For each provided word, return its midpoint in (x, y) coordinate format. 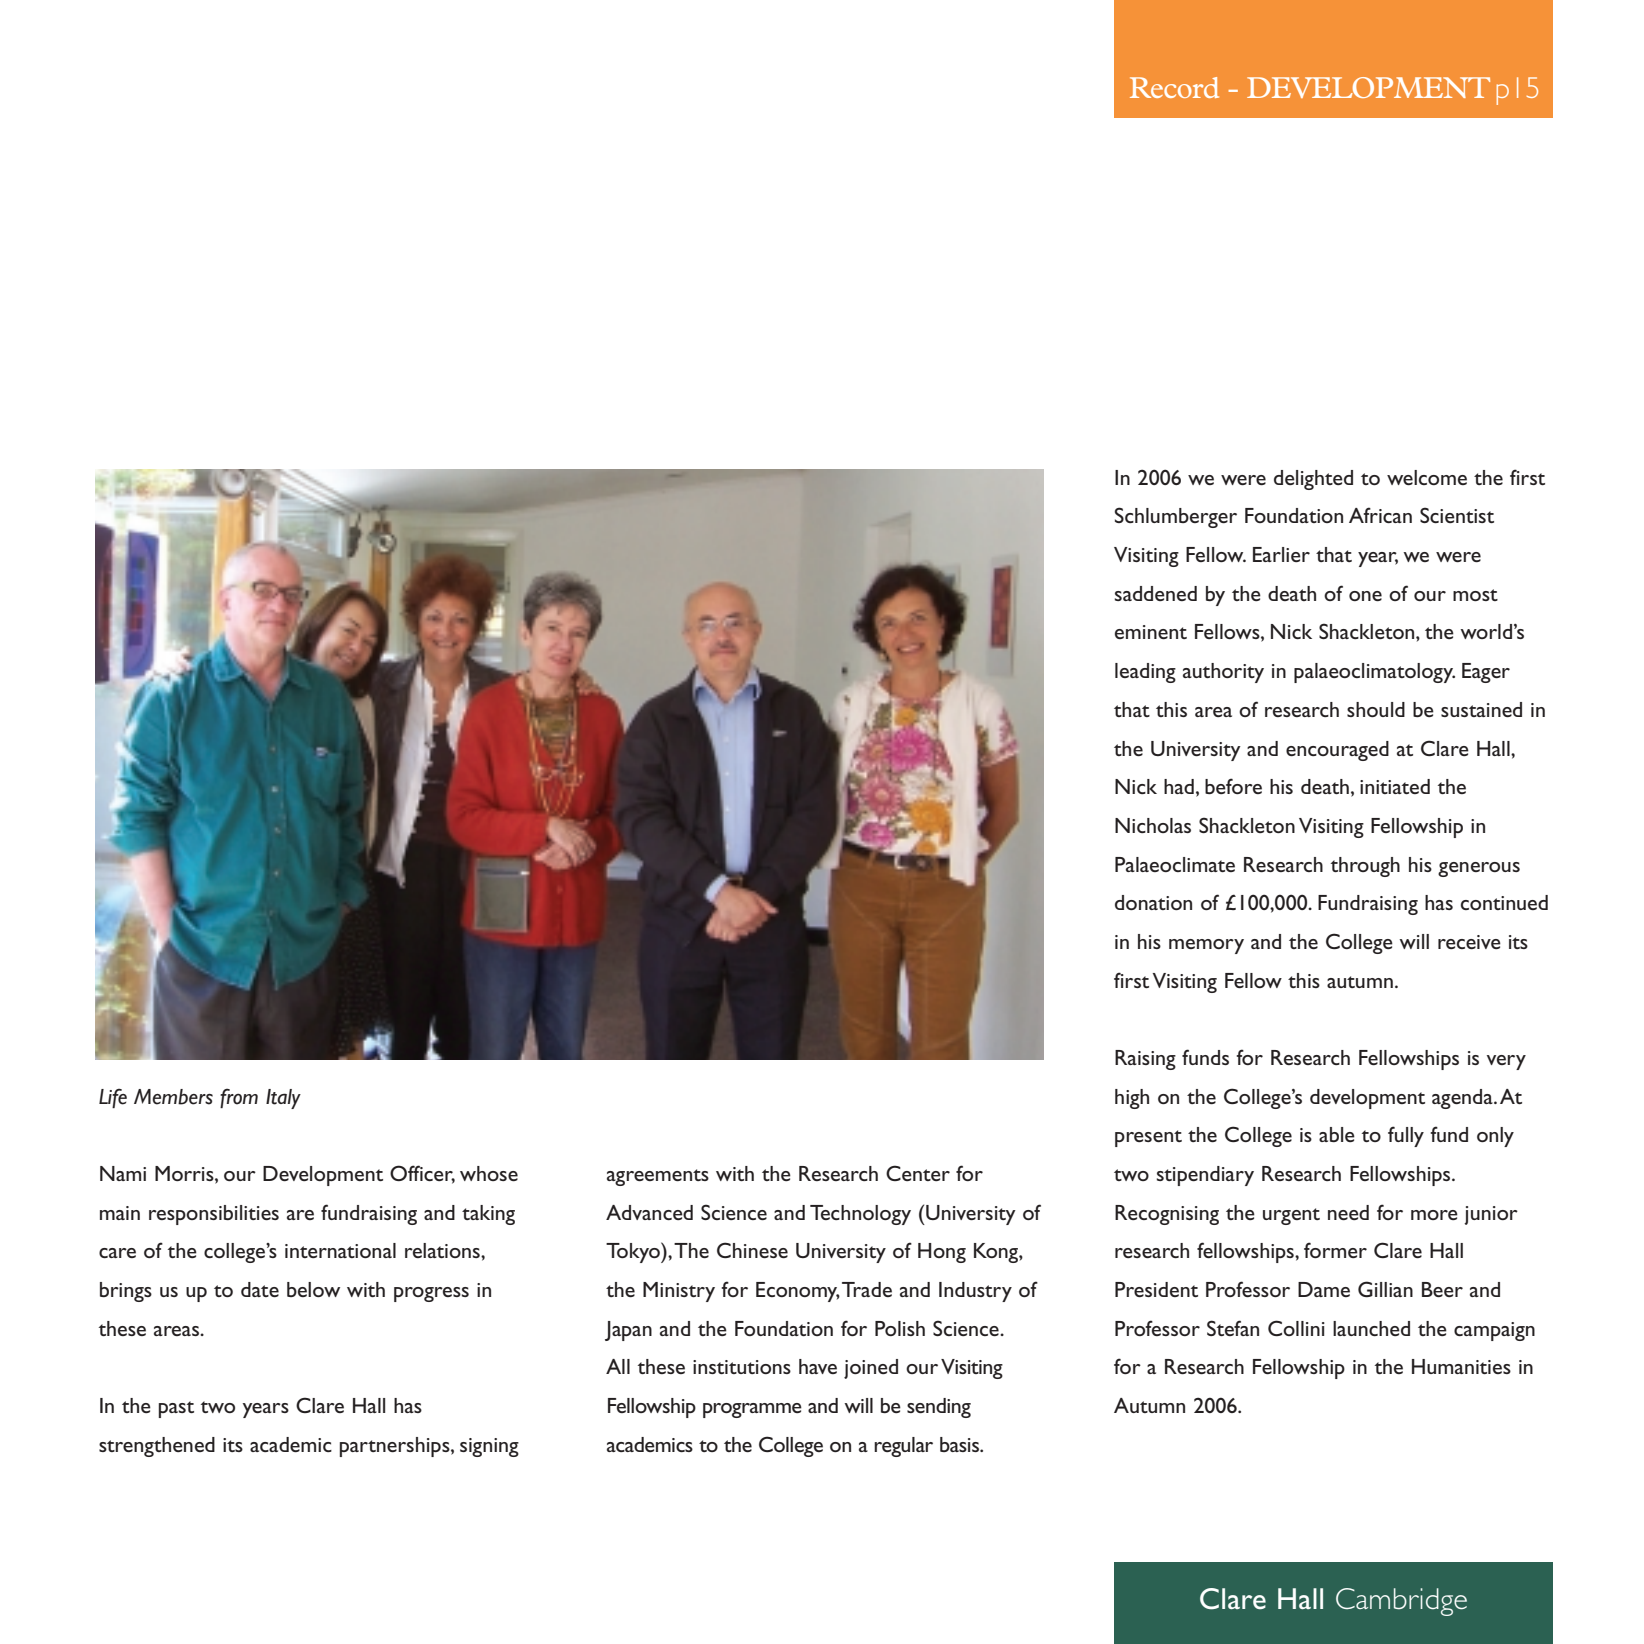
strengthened (157, 1447)
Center (918, 1173)
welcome (1427, 477)
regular (903, 1447)
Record (1174, 87)
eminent (1151, 632)
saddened (1156, 593)
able (1337, 1134)
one (1365, 596)
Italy (283, 1099)
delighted (1313, 480)
